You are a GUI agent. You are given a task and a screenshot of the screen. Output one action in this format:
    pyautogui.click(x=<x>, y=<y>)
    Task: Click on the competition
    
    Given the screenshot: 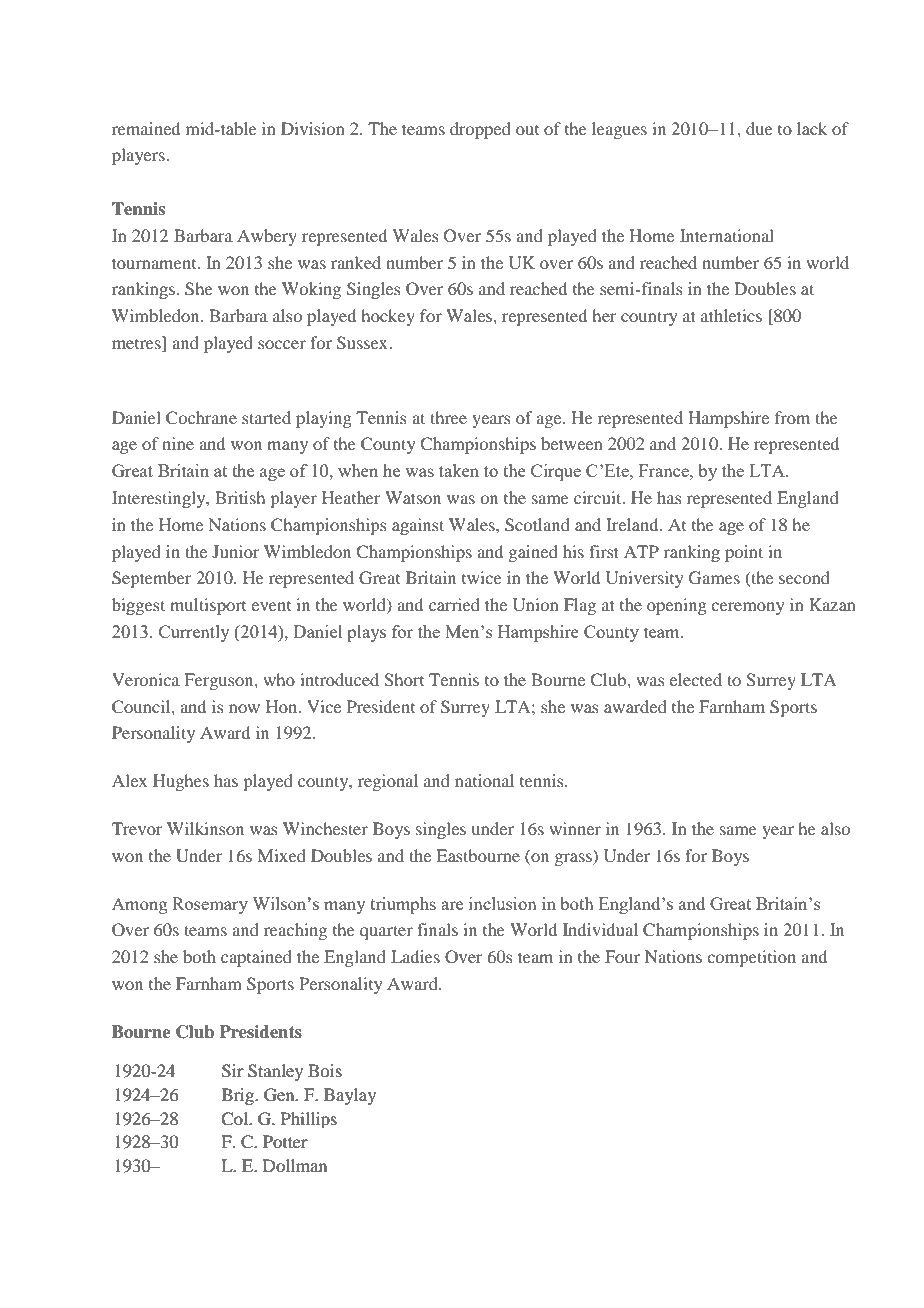 What is the action you would take?
    pyautogui.click(x=751, y=958)
